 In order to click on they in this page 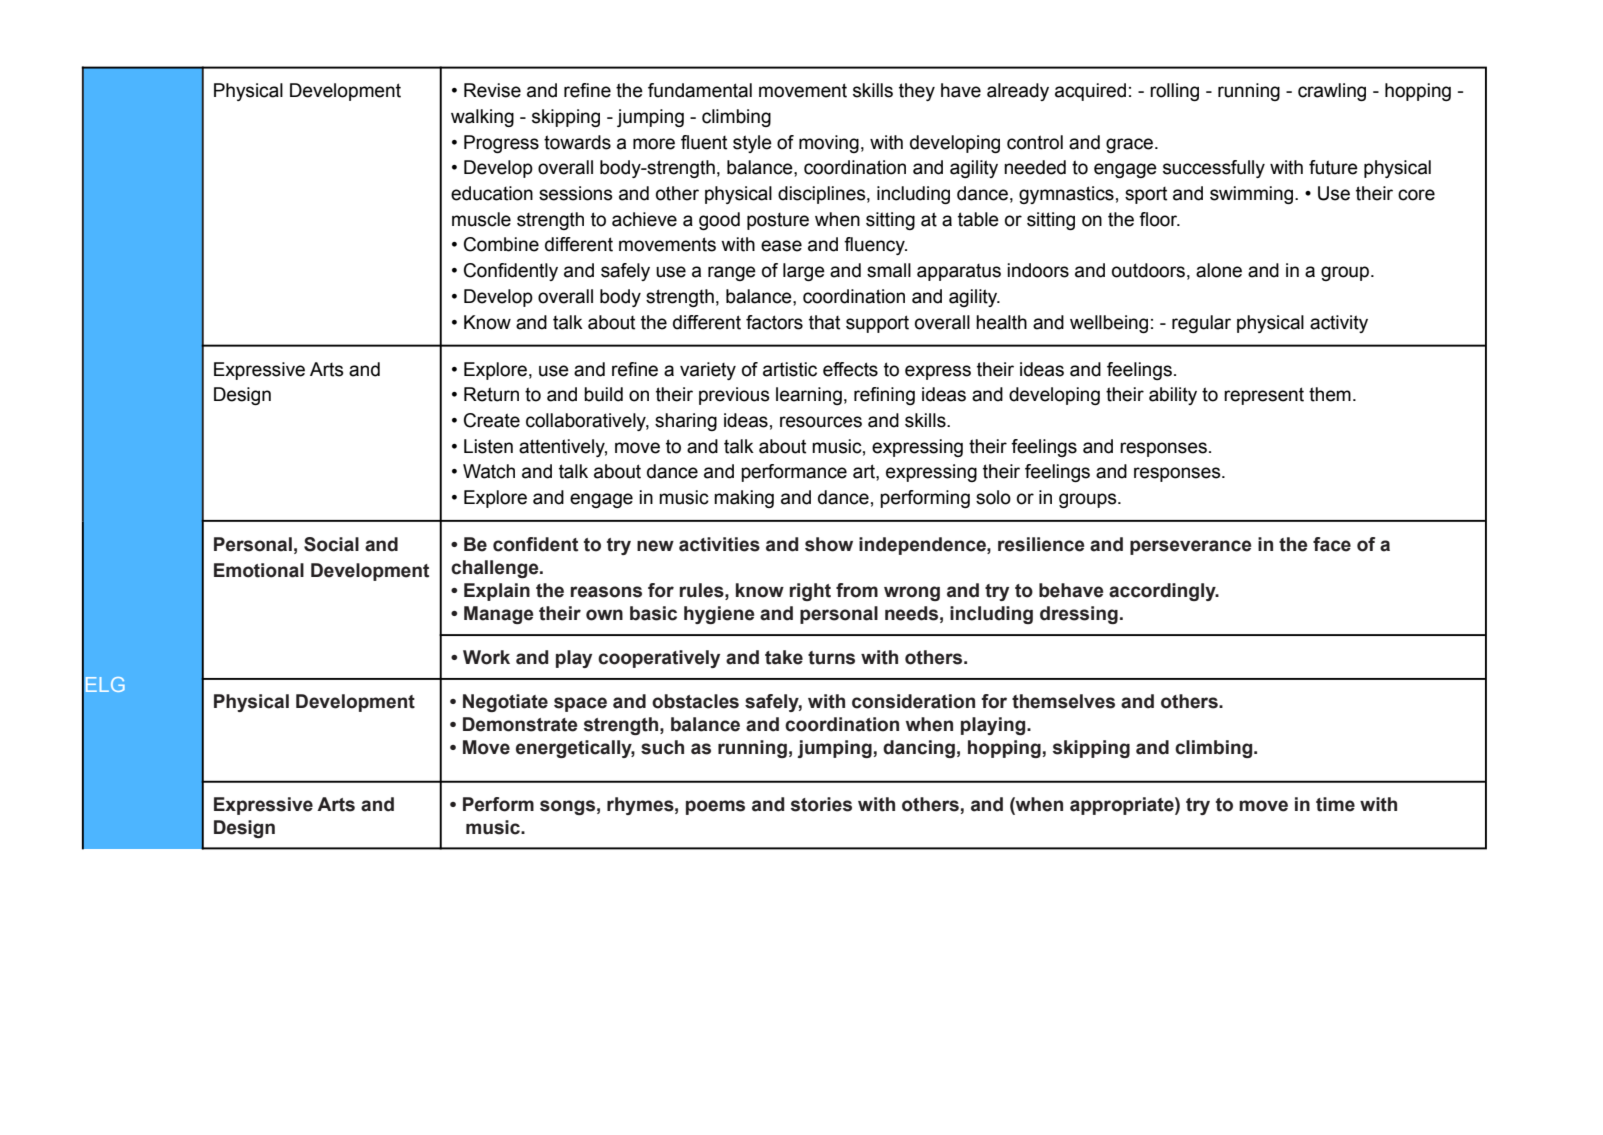, I will do `click(917, 92)`.
